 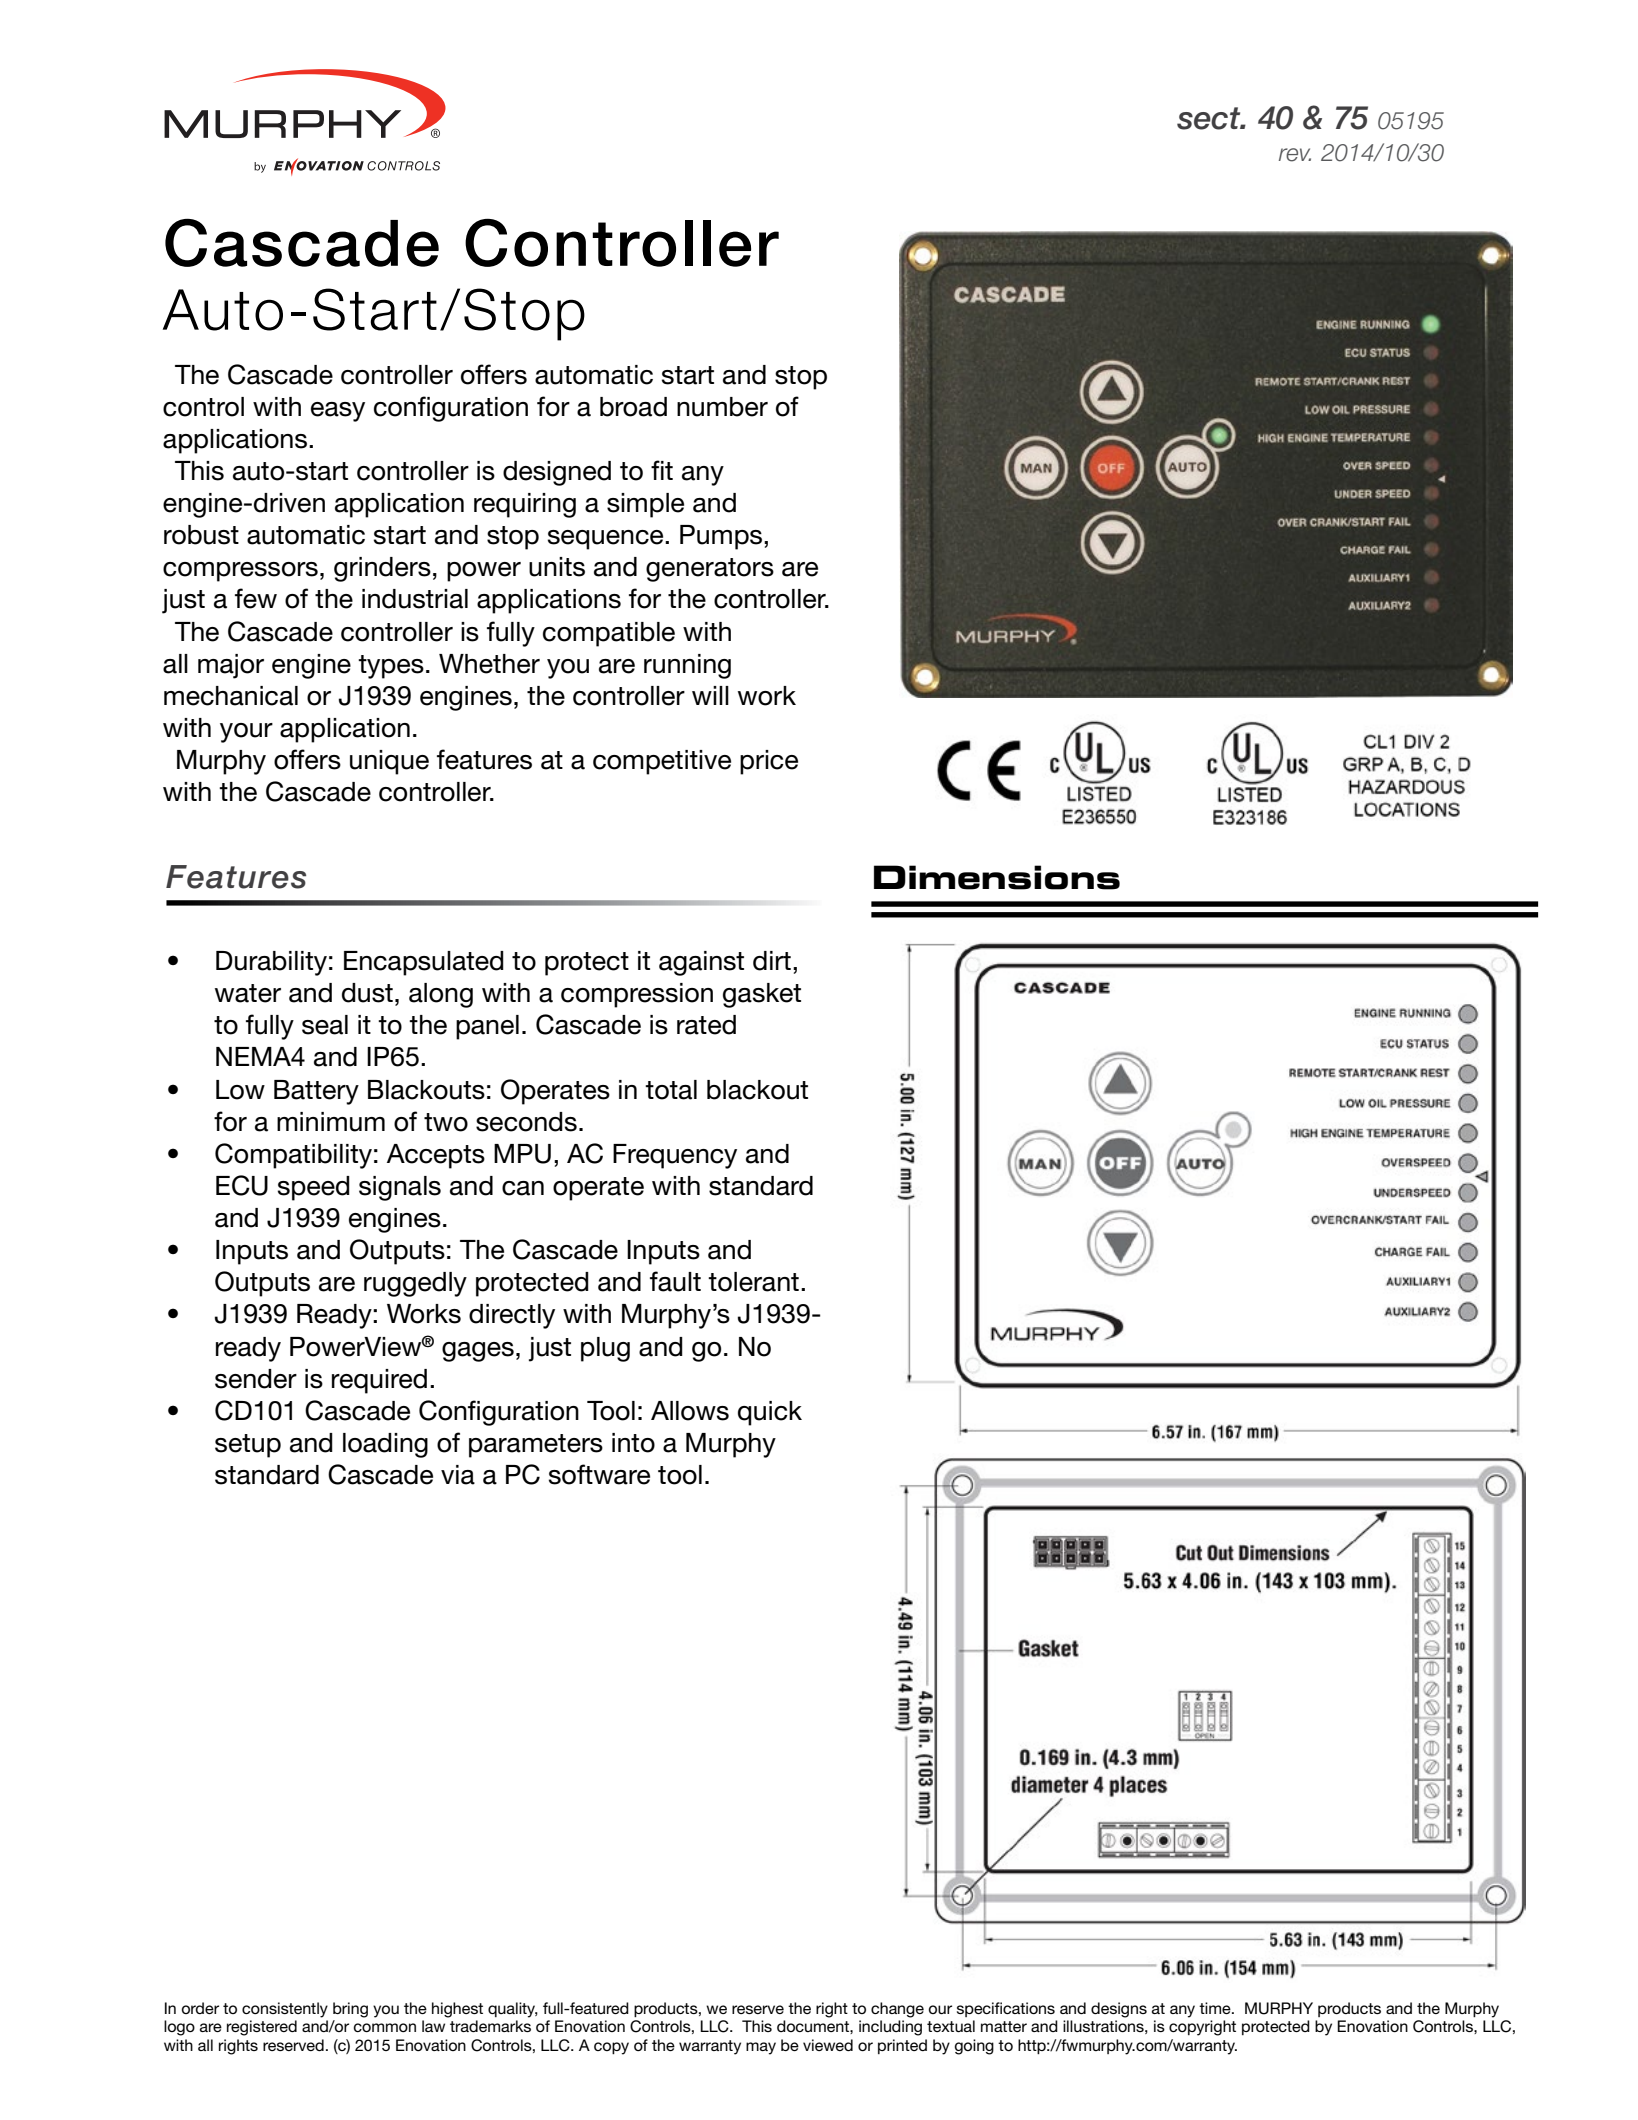 What do you see at coordinates (762, 995) in the image?
I see `gasket` at bounding box center [762, 995].
